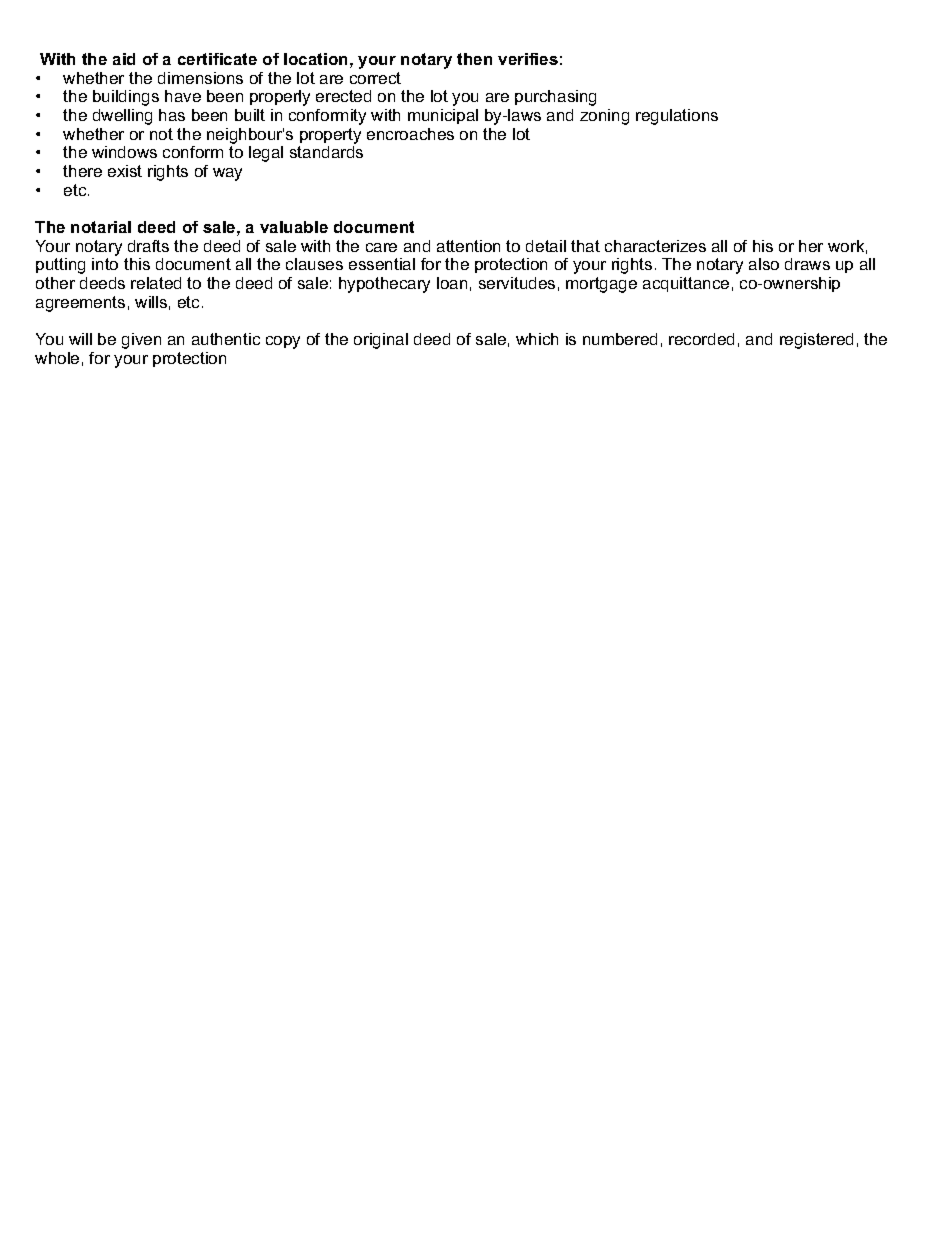  I want to click on characterizes, so click(655, 246).
